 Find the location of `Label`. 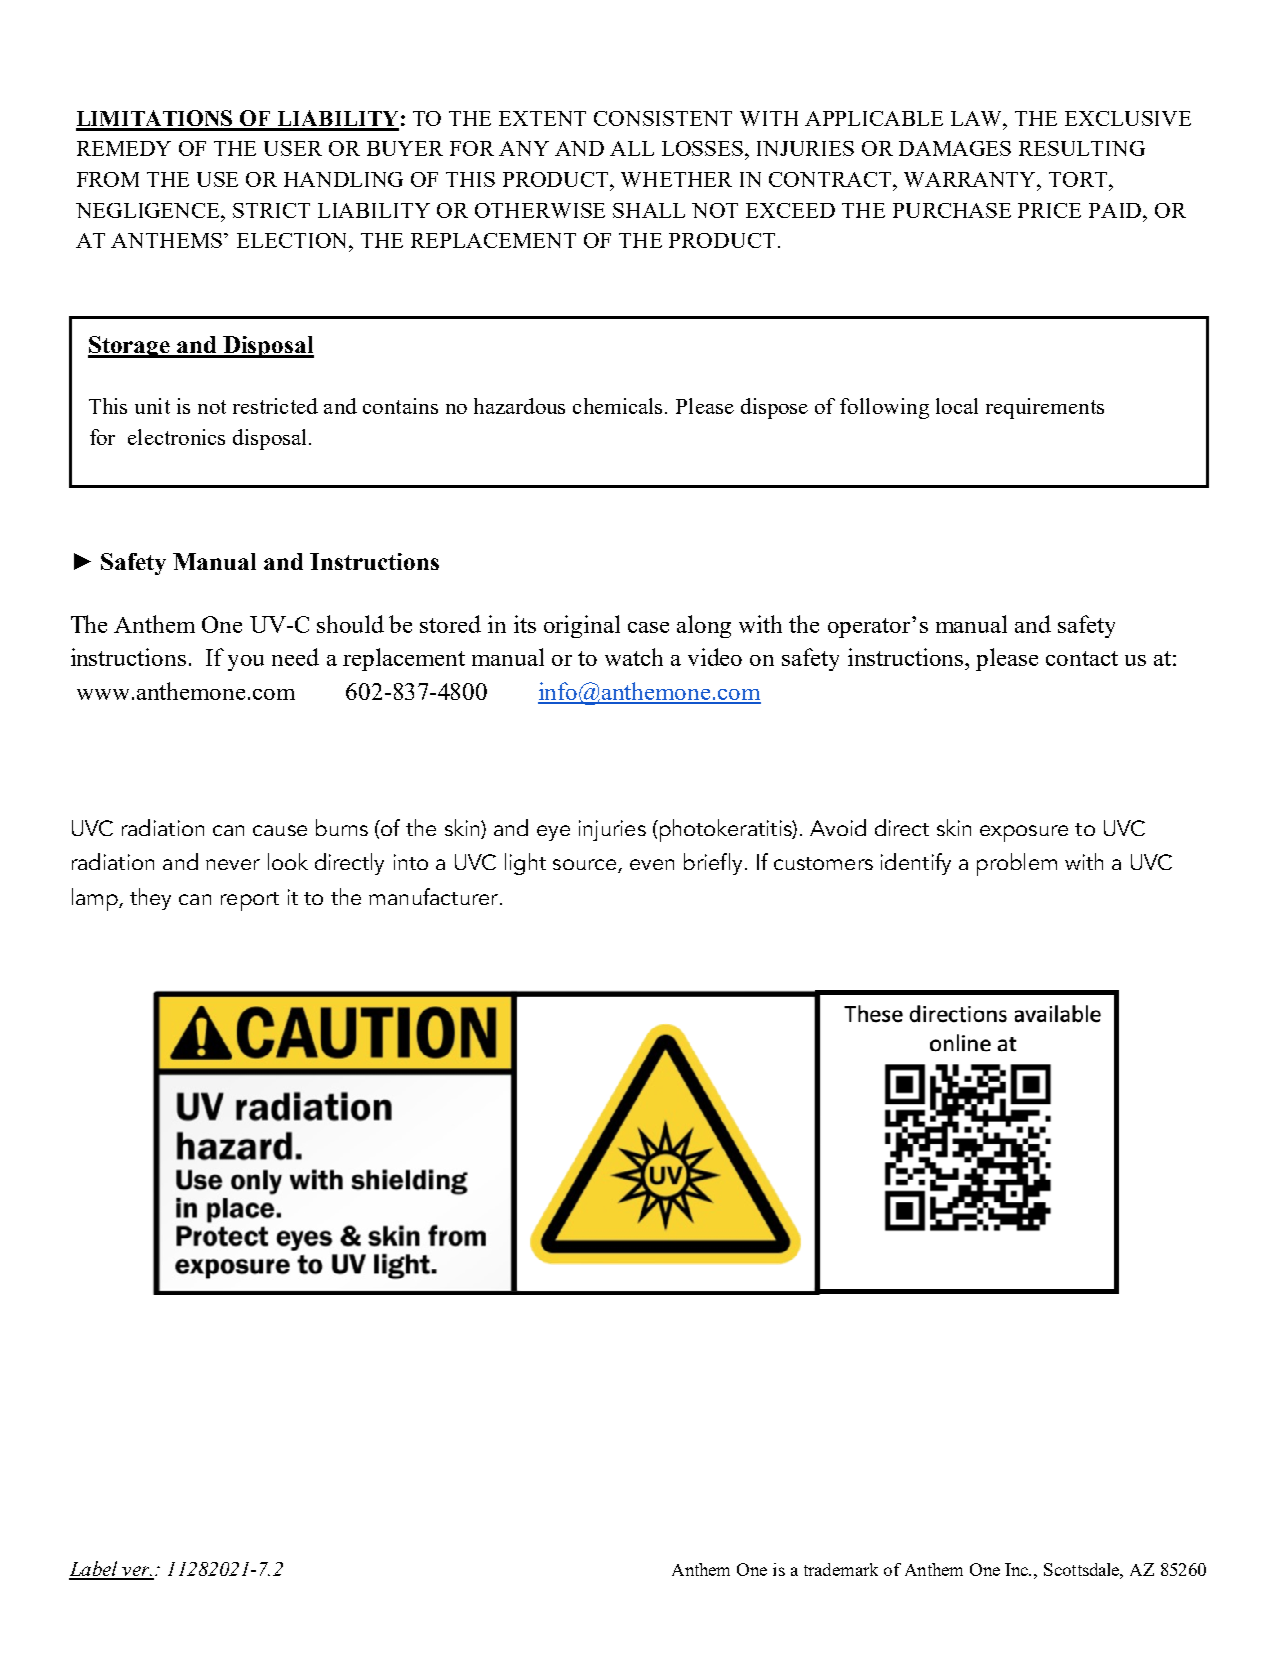

Label is located at coordinates (94, 1570).
